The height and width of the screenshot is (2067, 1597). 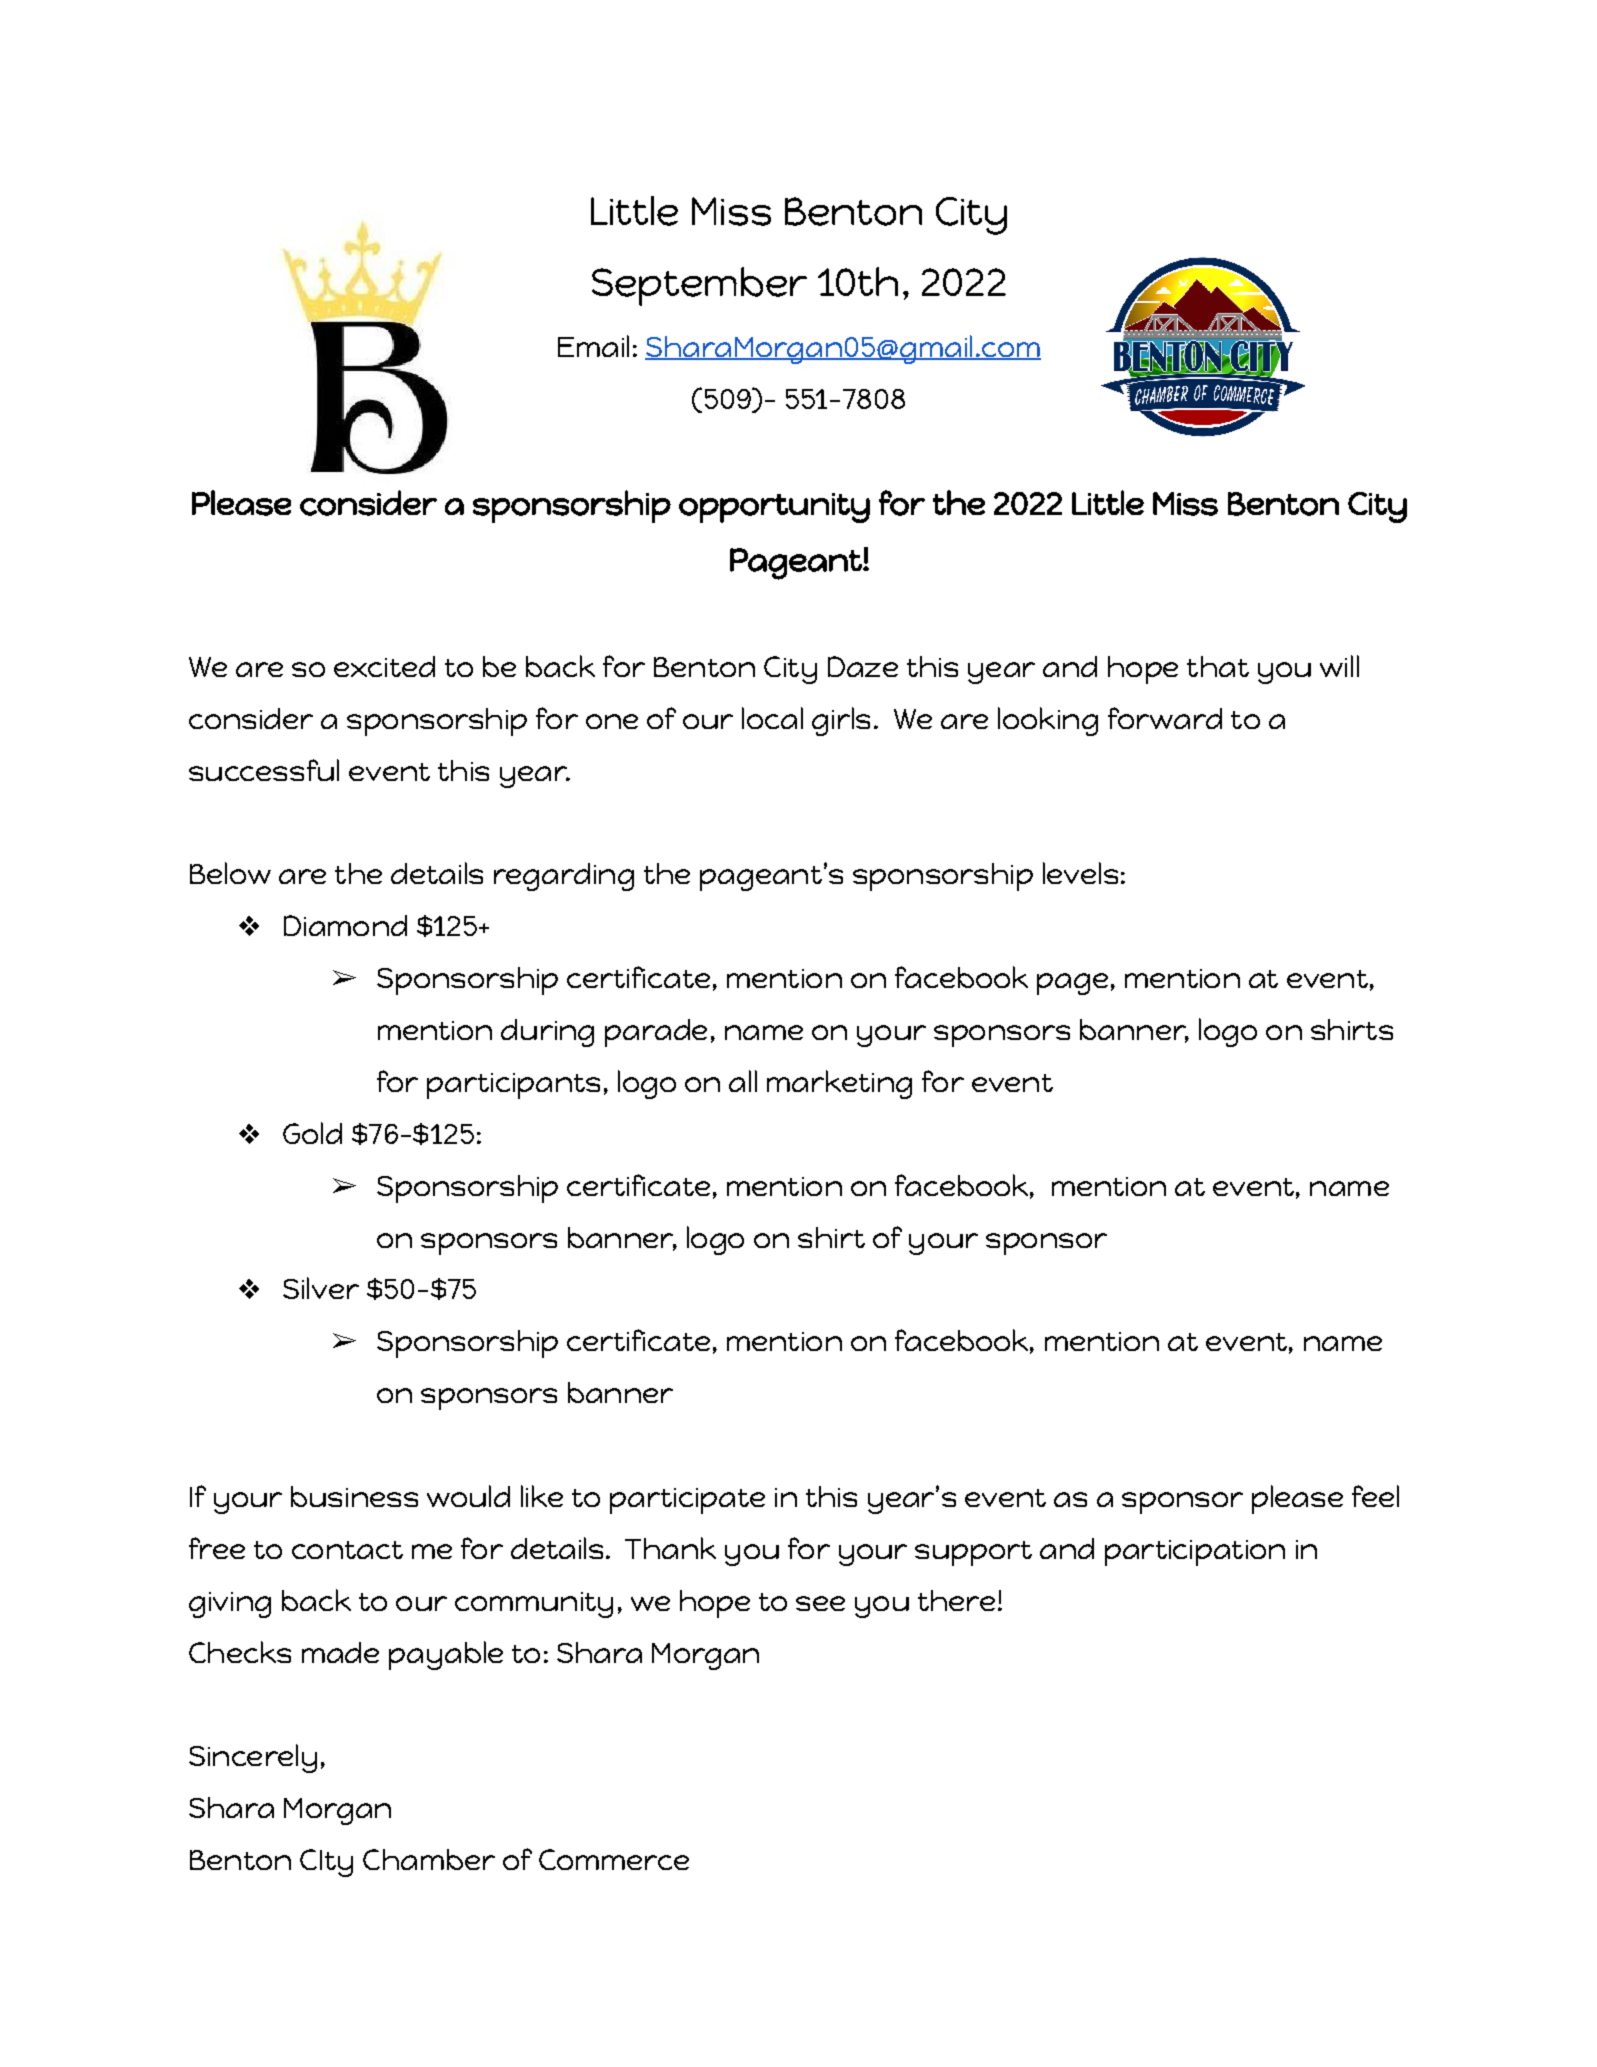 I want to click on that, so click(x=1218, y=666).
